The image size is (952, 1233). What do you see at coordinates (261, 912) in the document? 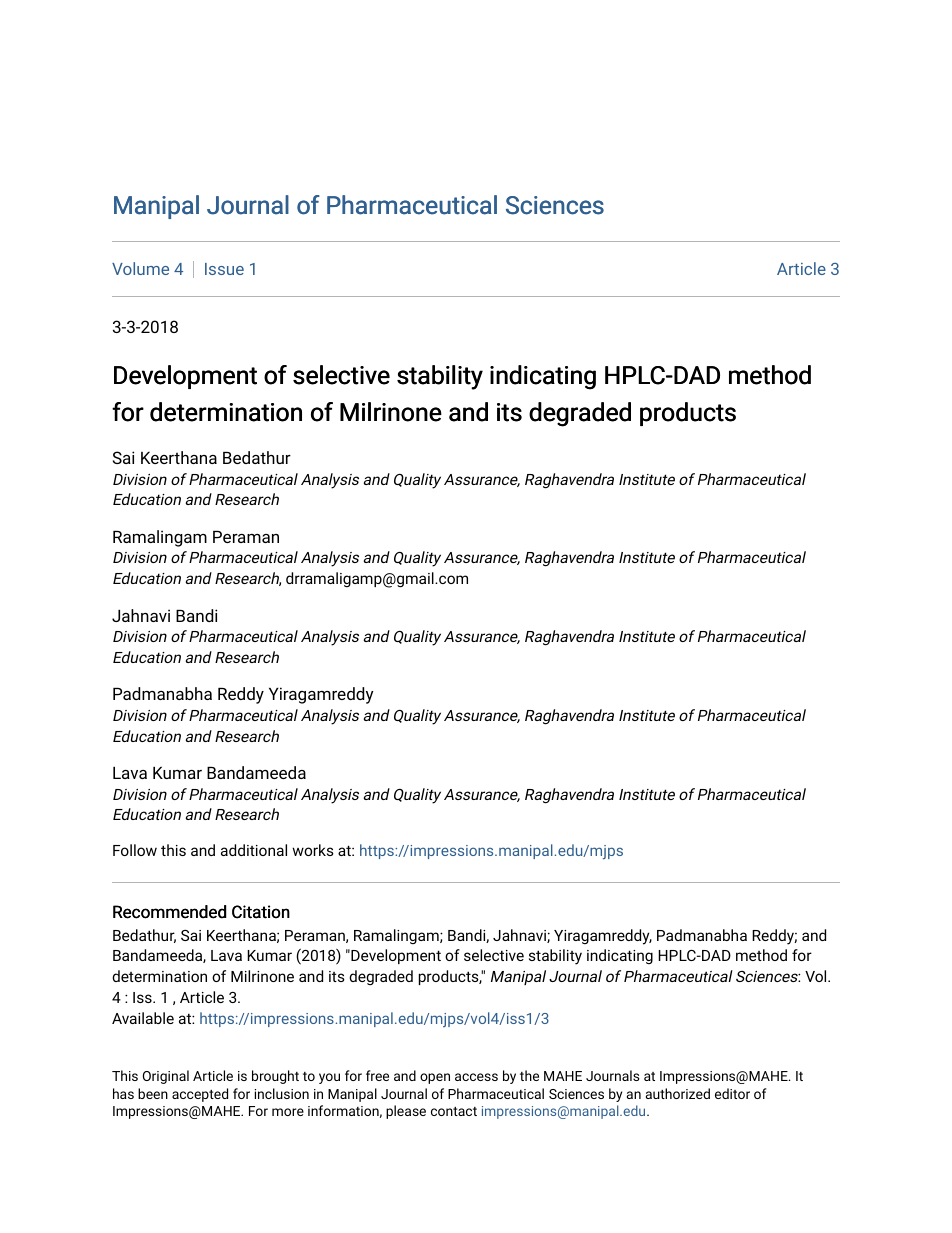
I see `Citation` at bounding box center [261, 912].
